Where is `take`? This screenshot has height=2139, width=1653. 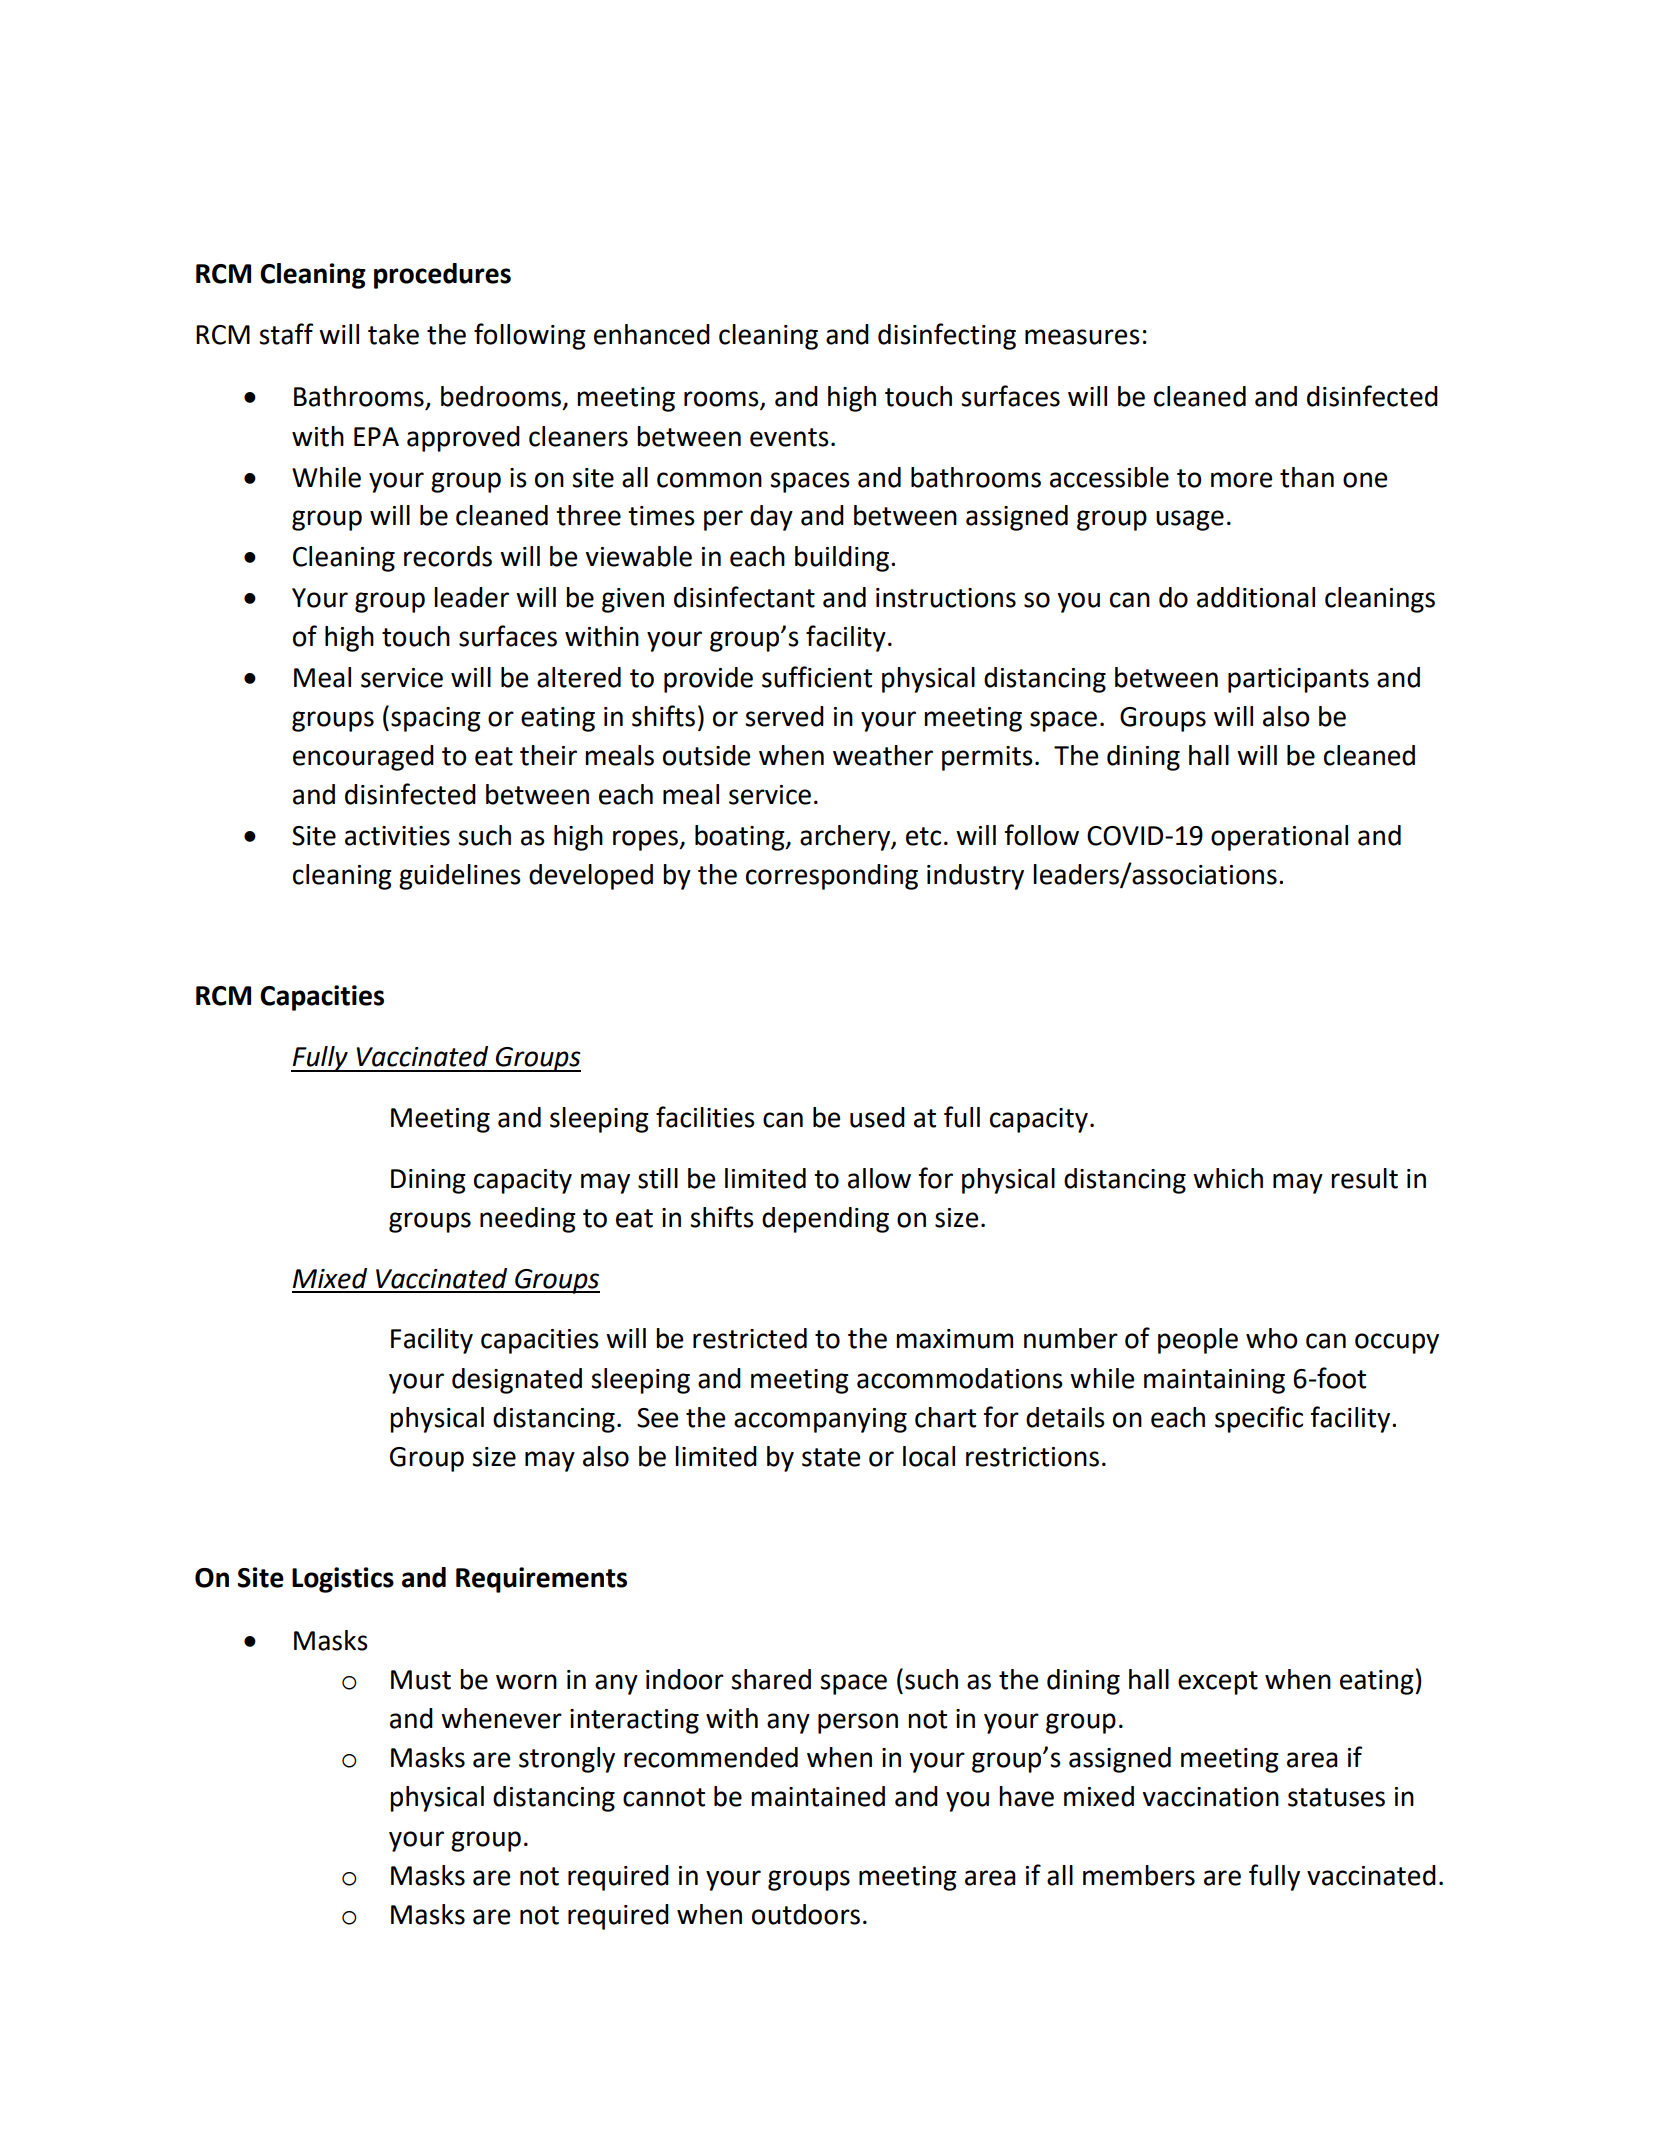
take is located at coordinates (393, 334).
